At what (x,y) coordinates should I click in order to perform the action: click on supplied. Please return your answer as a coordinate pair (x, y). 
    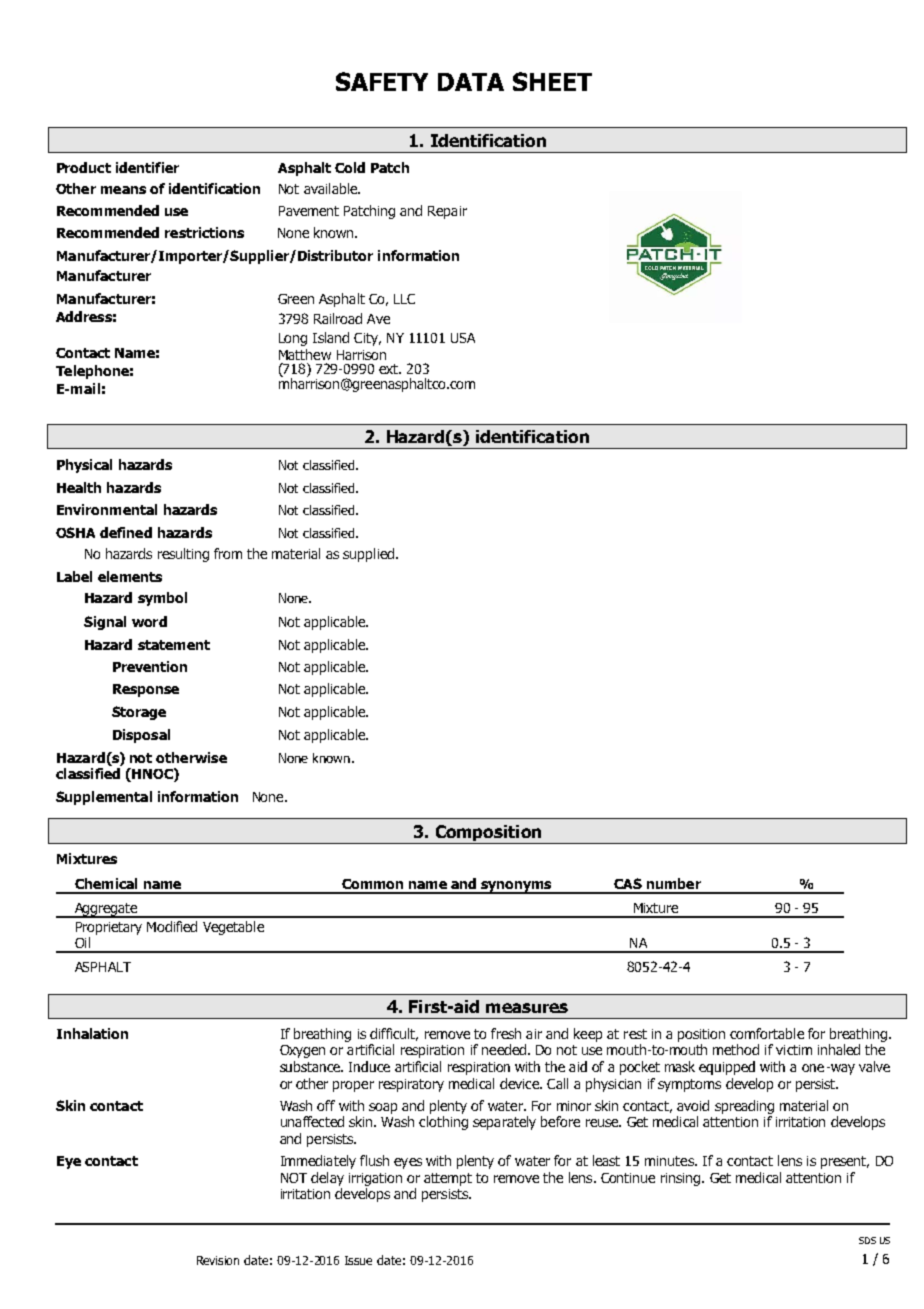
    Looking at the image, I should click on (368, 555).
